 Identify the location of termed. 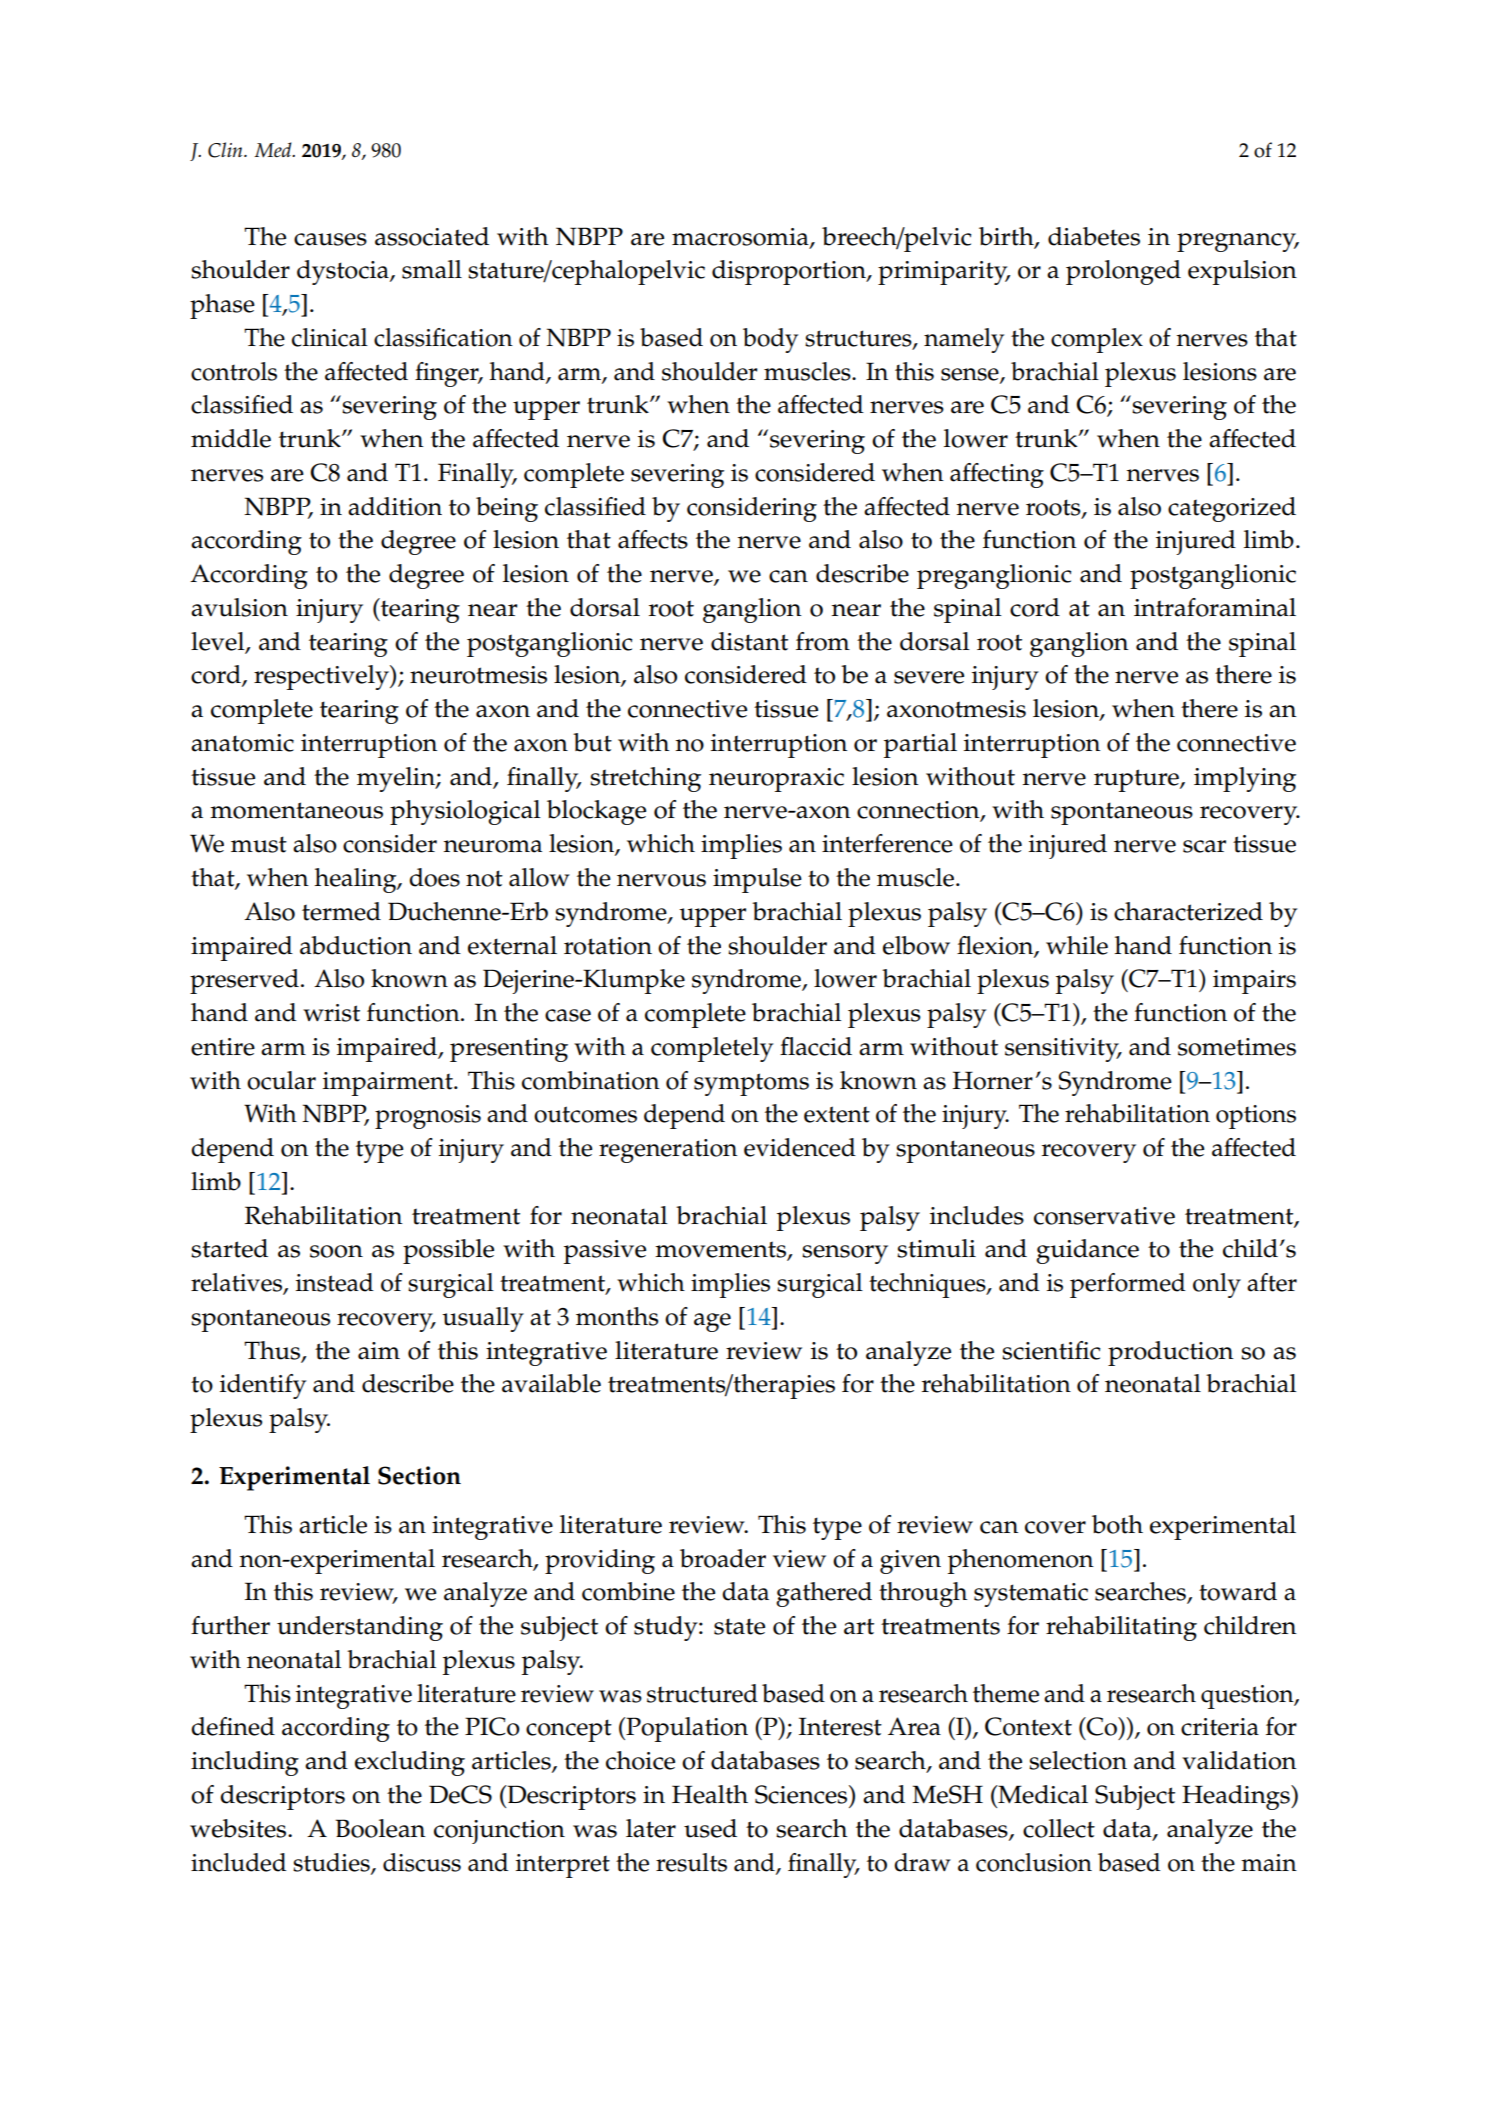
(341, 911).
